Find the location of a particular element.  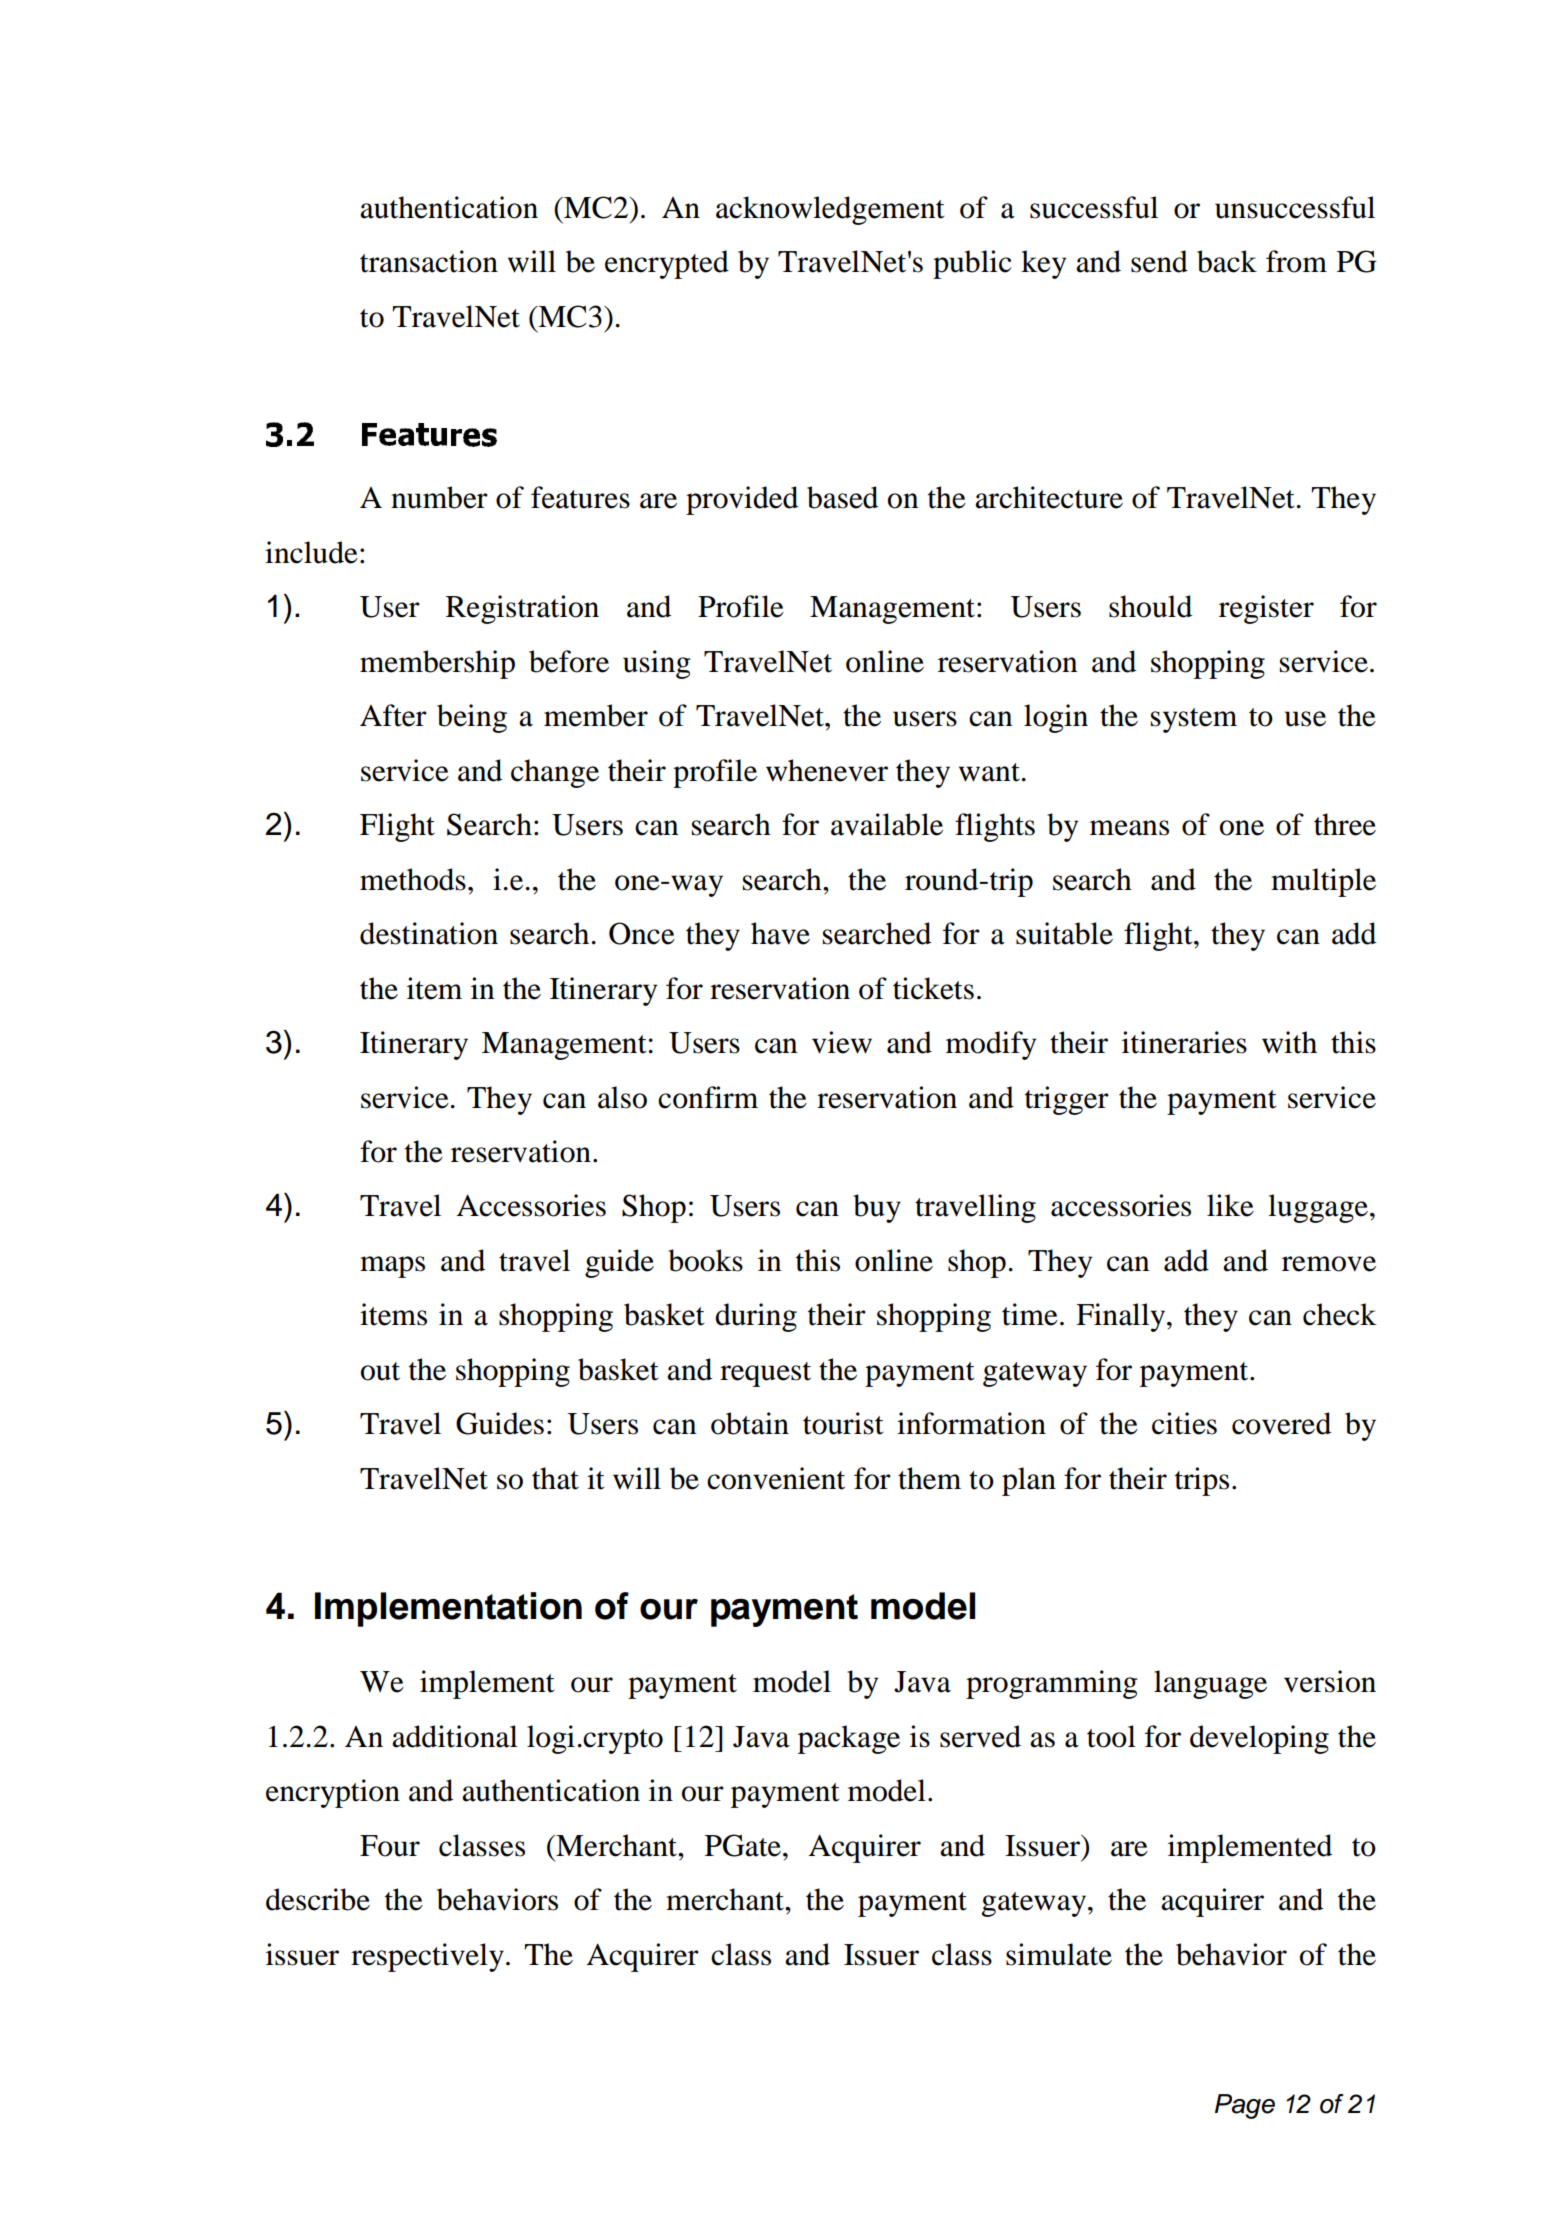

respectively is located at coordinates (427, 1957).
